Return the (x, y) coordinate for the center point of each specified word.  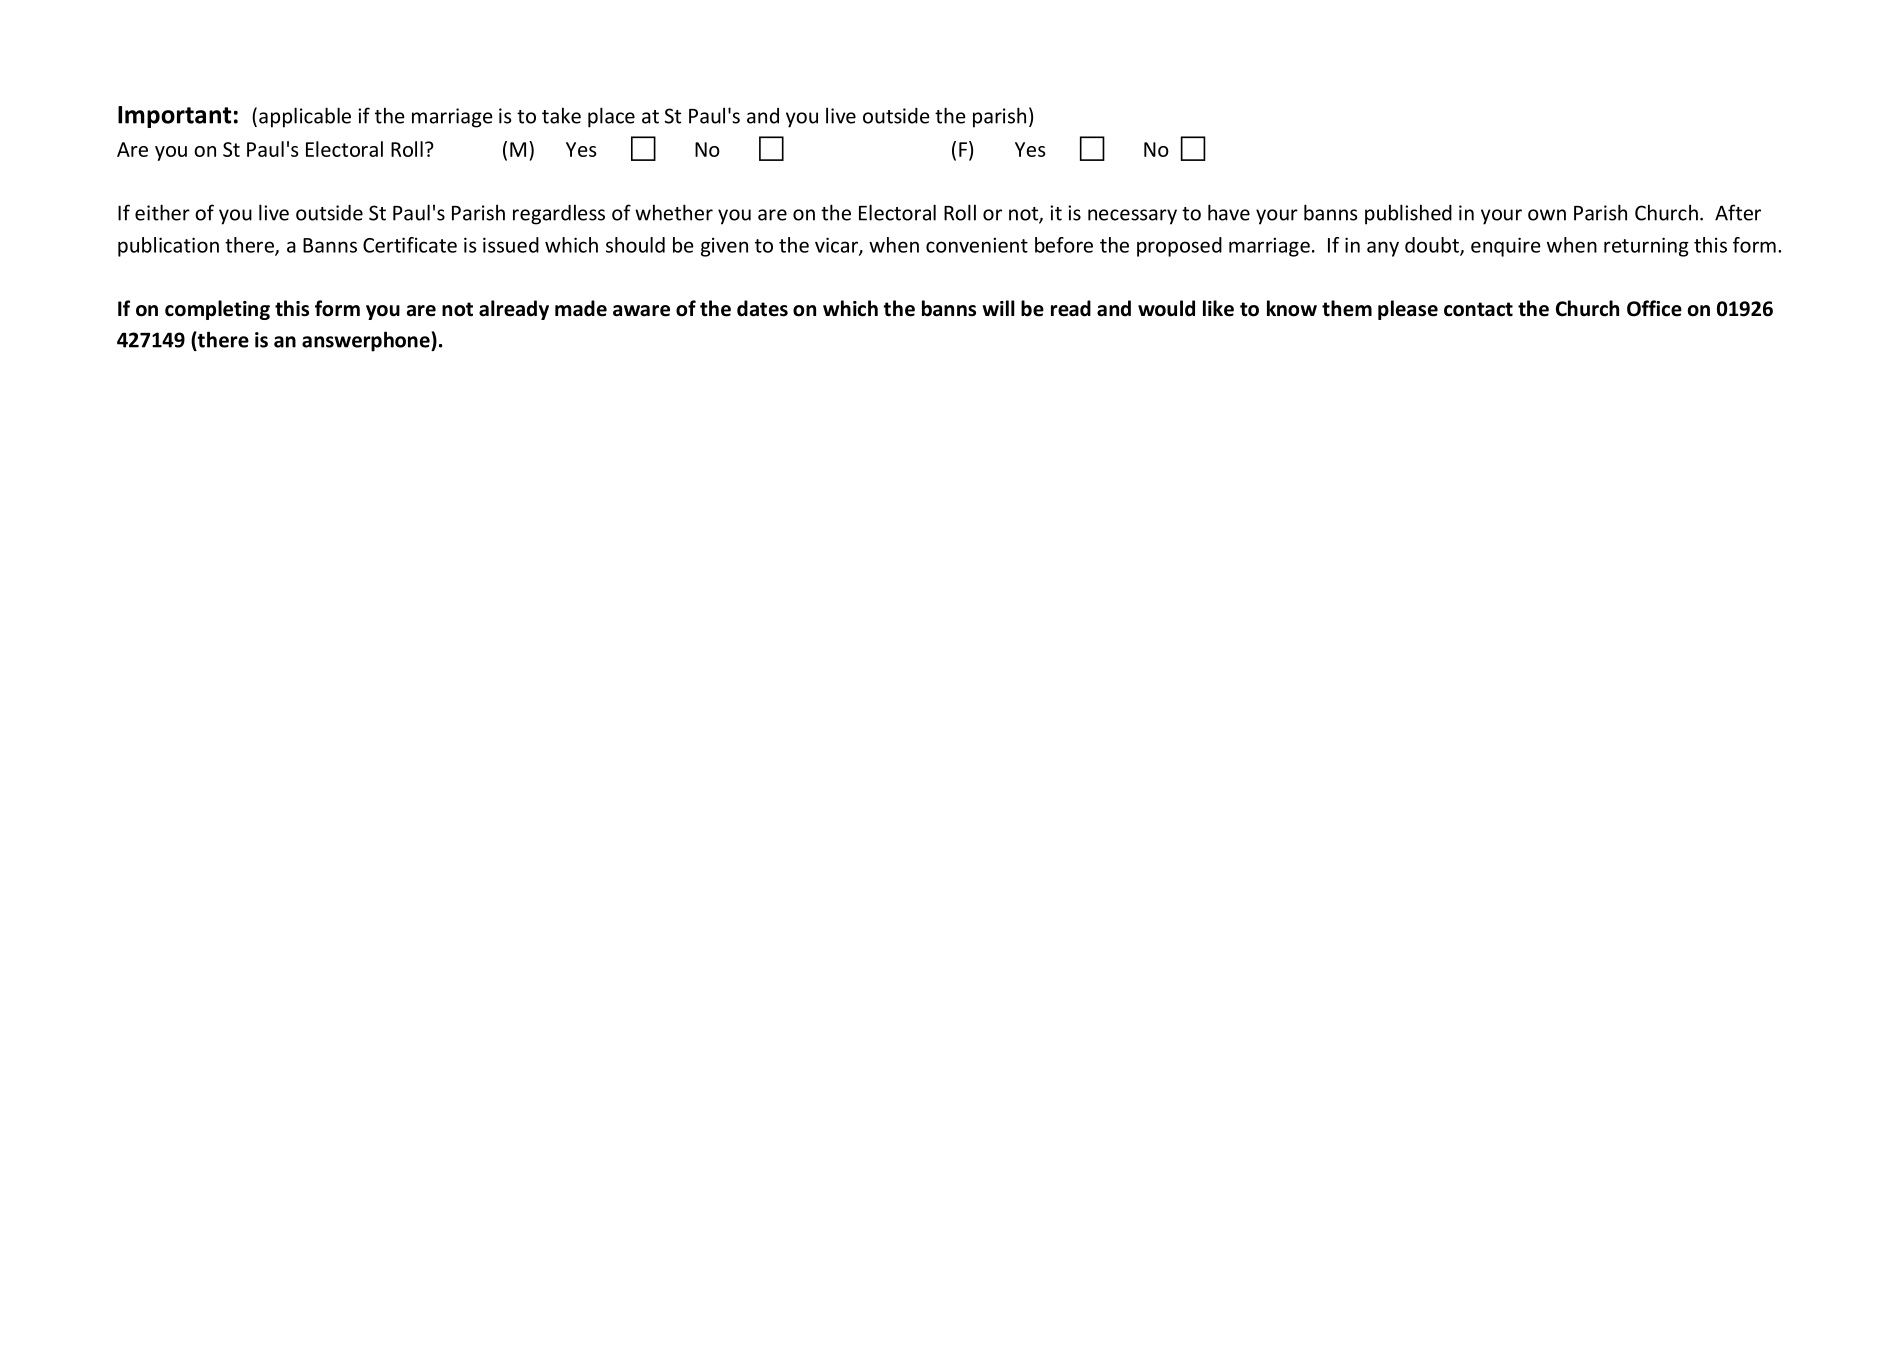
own (1547, 215)
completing (217, 310)
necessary (1132, 217)
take (561, 115)
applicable (305, 117)
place (611, 117)
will (998, 308)
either (162, 212)
